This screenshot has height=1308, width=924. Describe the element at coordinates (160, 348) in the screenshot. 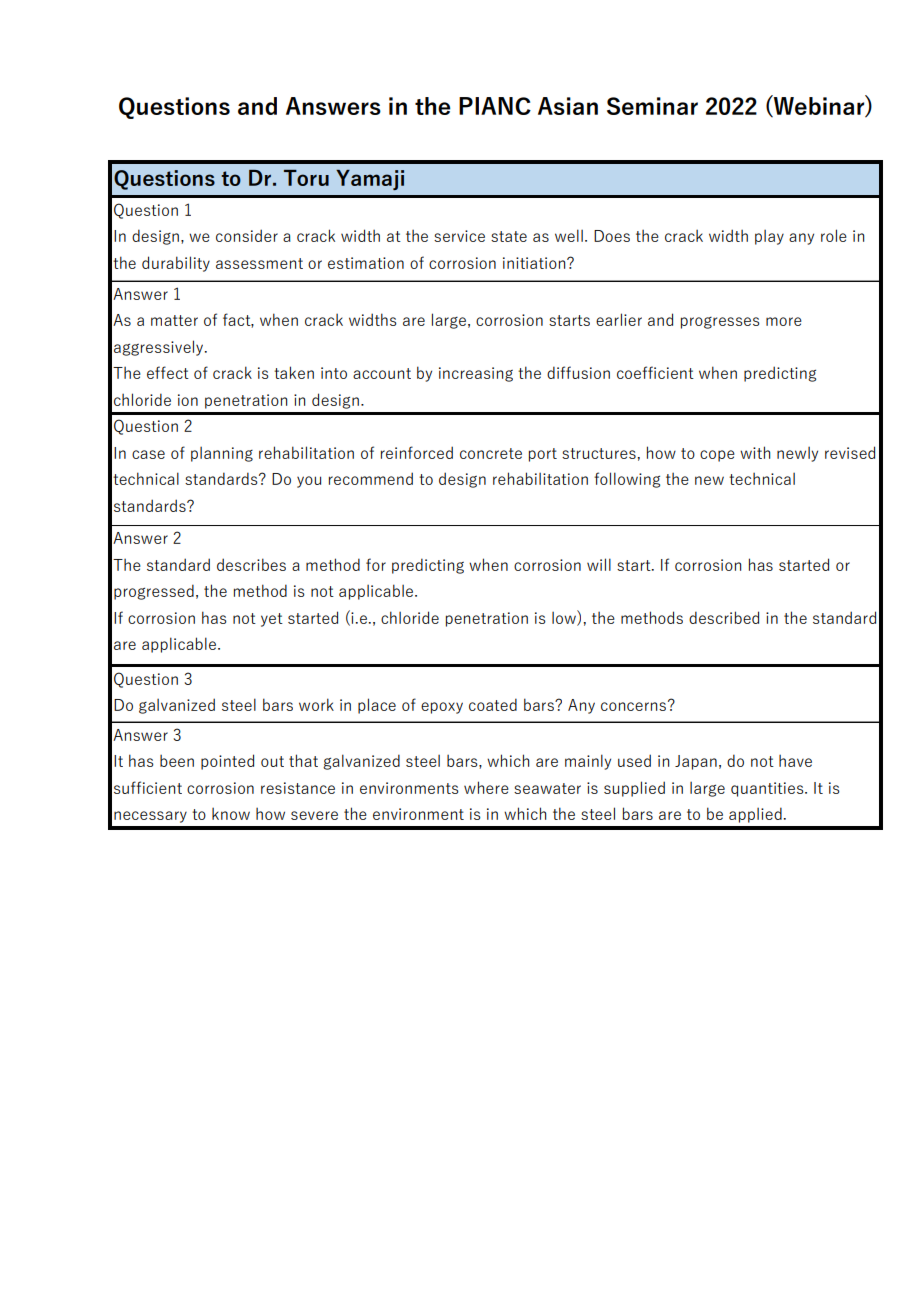

I see `aggressively` at that location.
